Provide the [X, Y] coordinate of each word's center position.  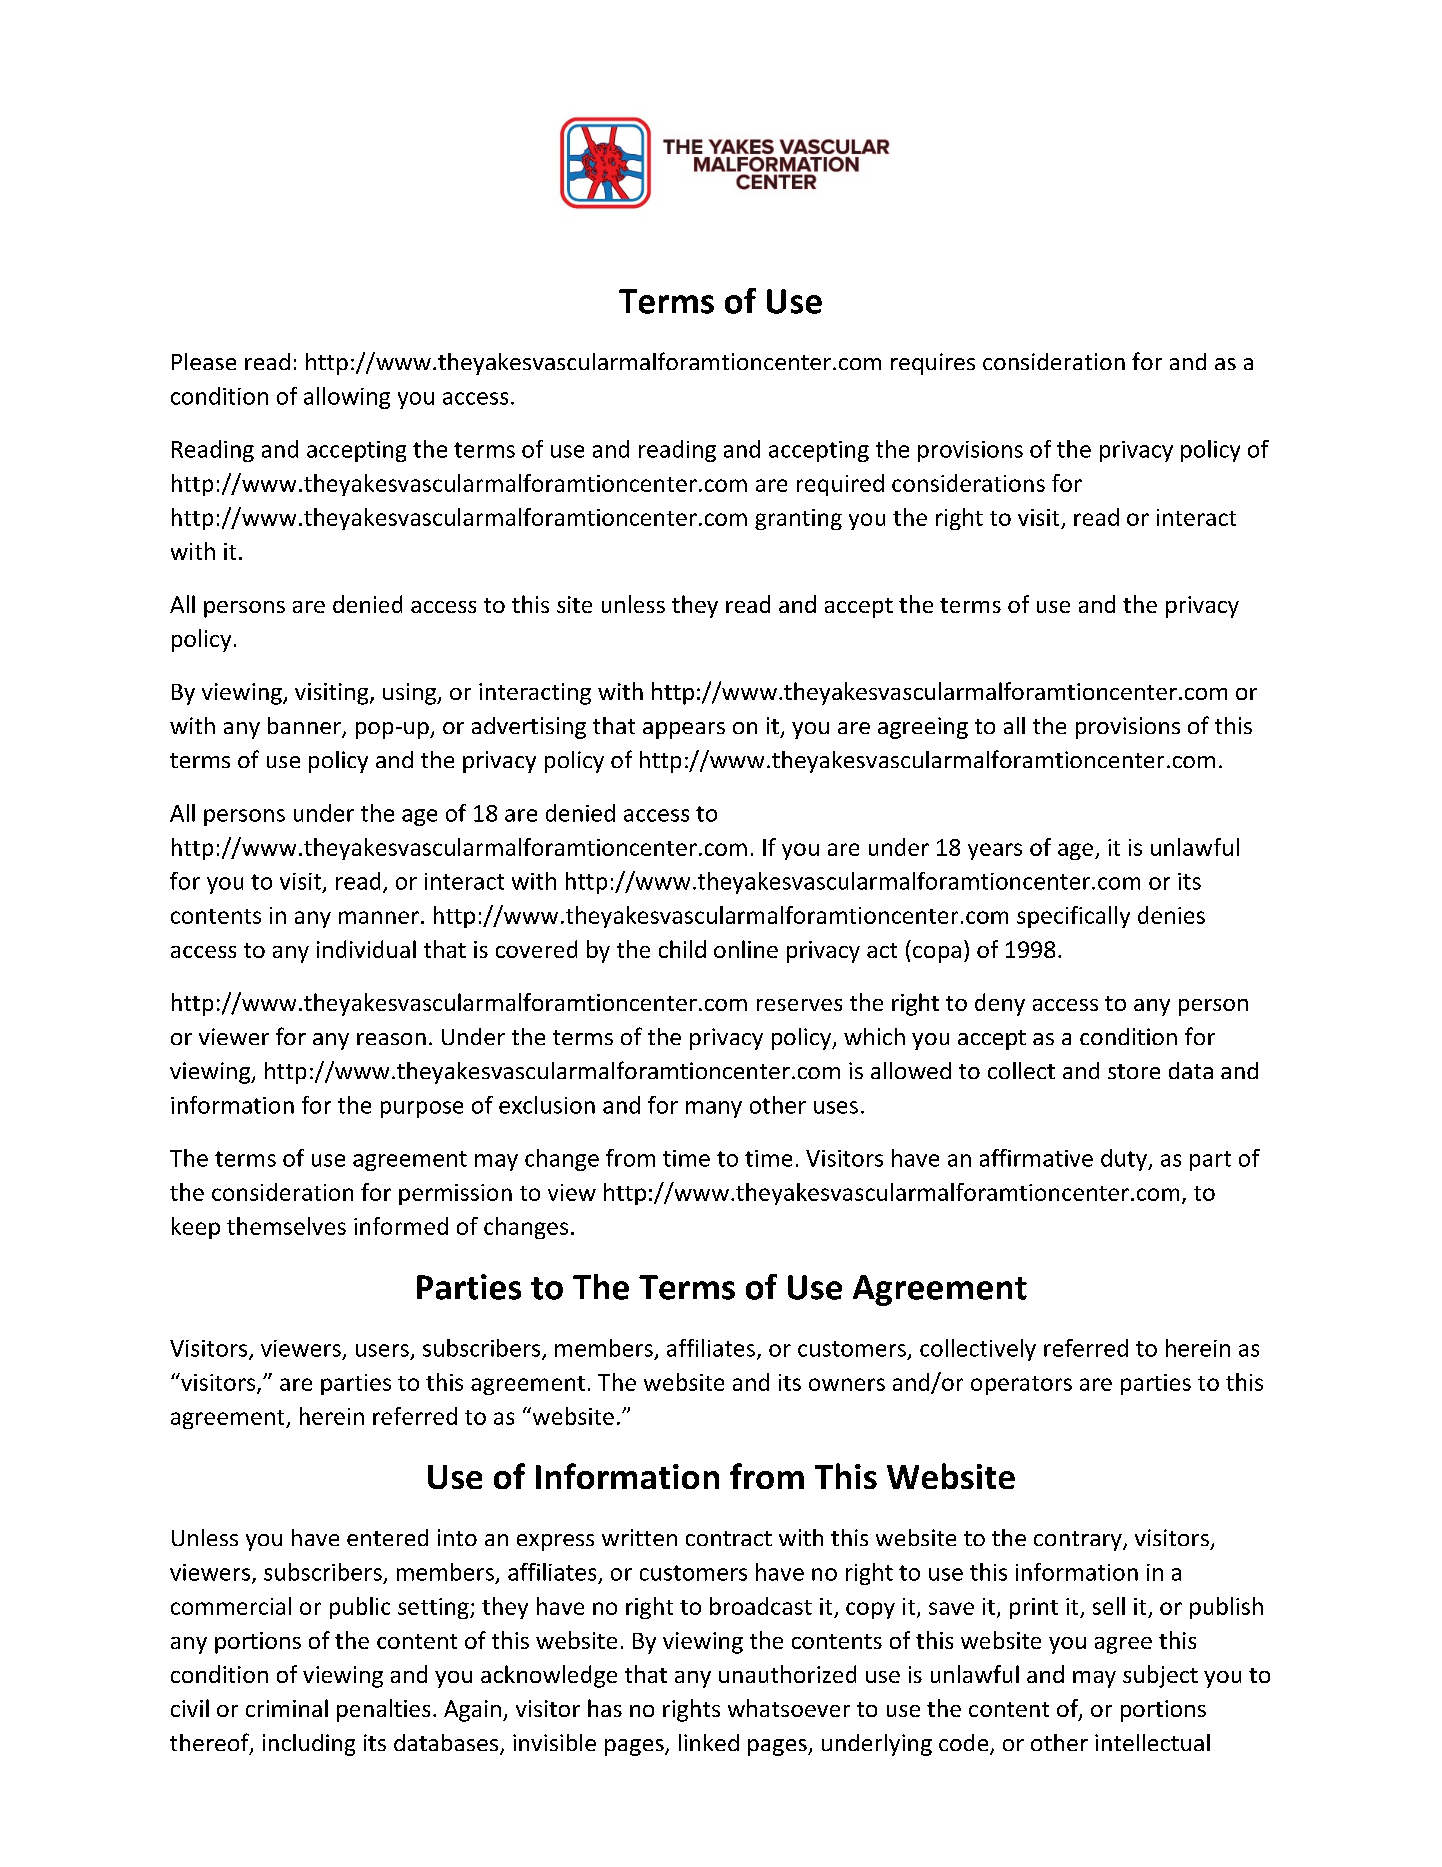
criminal [287, 1708]
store [1134, 1071]
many [714, 1109]
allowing [347, 398]
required [840, 485]
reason [391, 1039]
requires [933, 364]
